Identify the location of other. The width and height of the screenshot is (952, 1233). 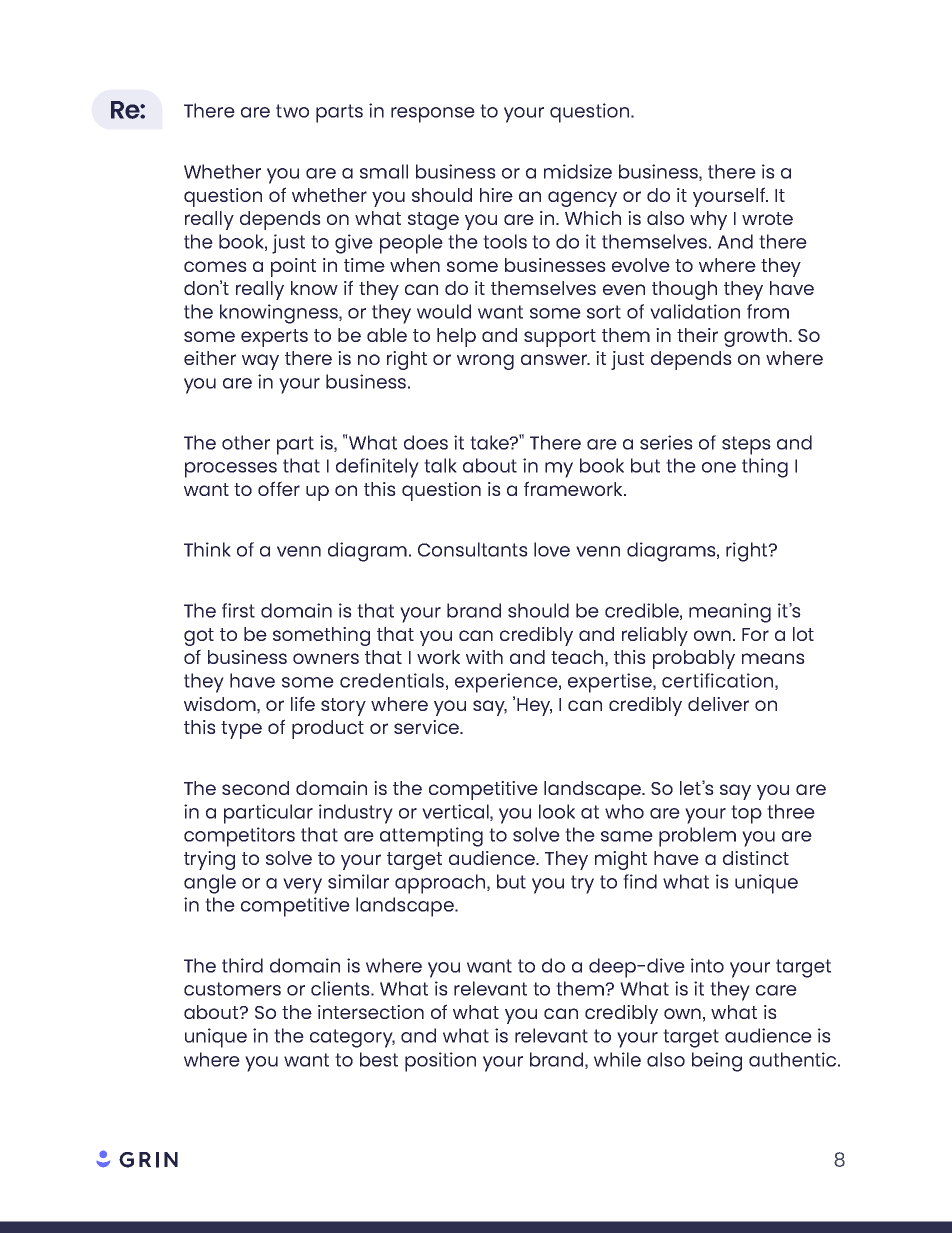
(246, 442).
